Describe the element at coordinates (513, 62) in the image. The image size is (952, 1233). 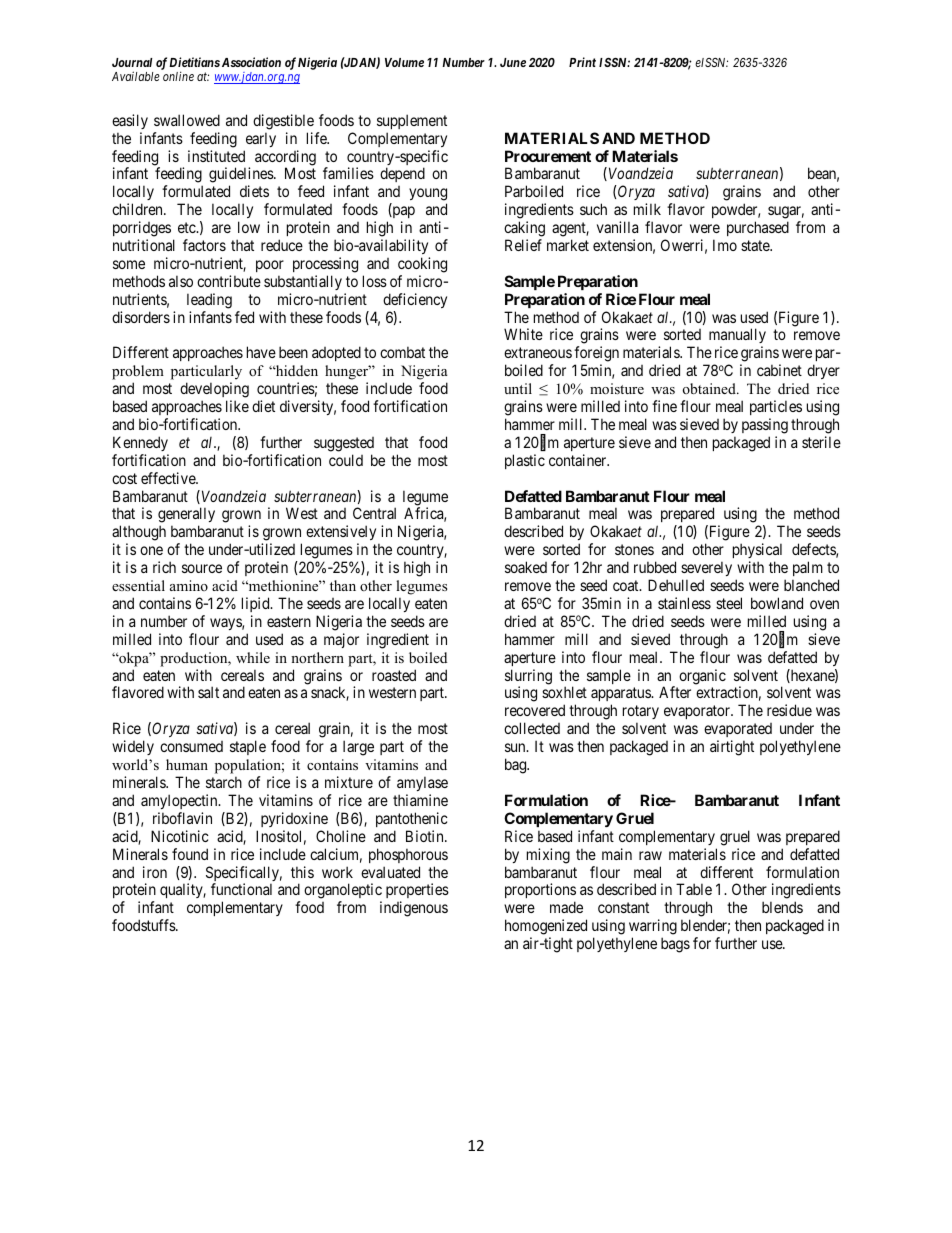
I see `June` at that location.
